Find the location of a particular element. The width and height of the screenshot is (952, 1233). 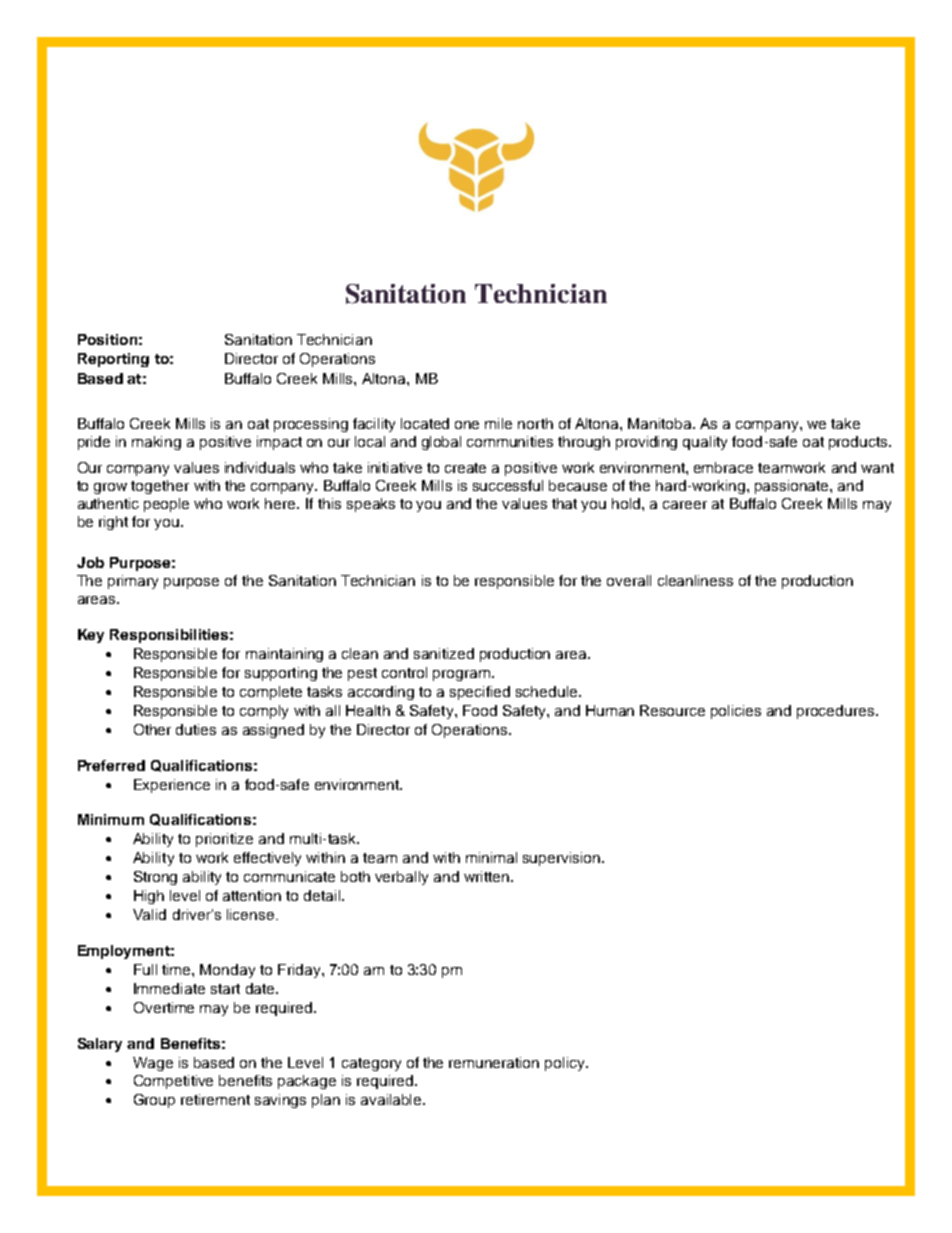

remuneration is located at coordinates (494, 1062).
